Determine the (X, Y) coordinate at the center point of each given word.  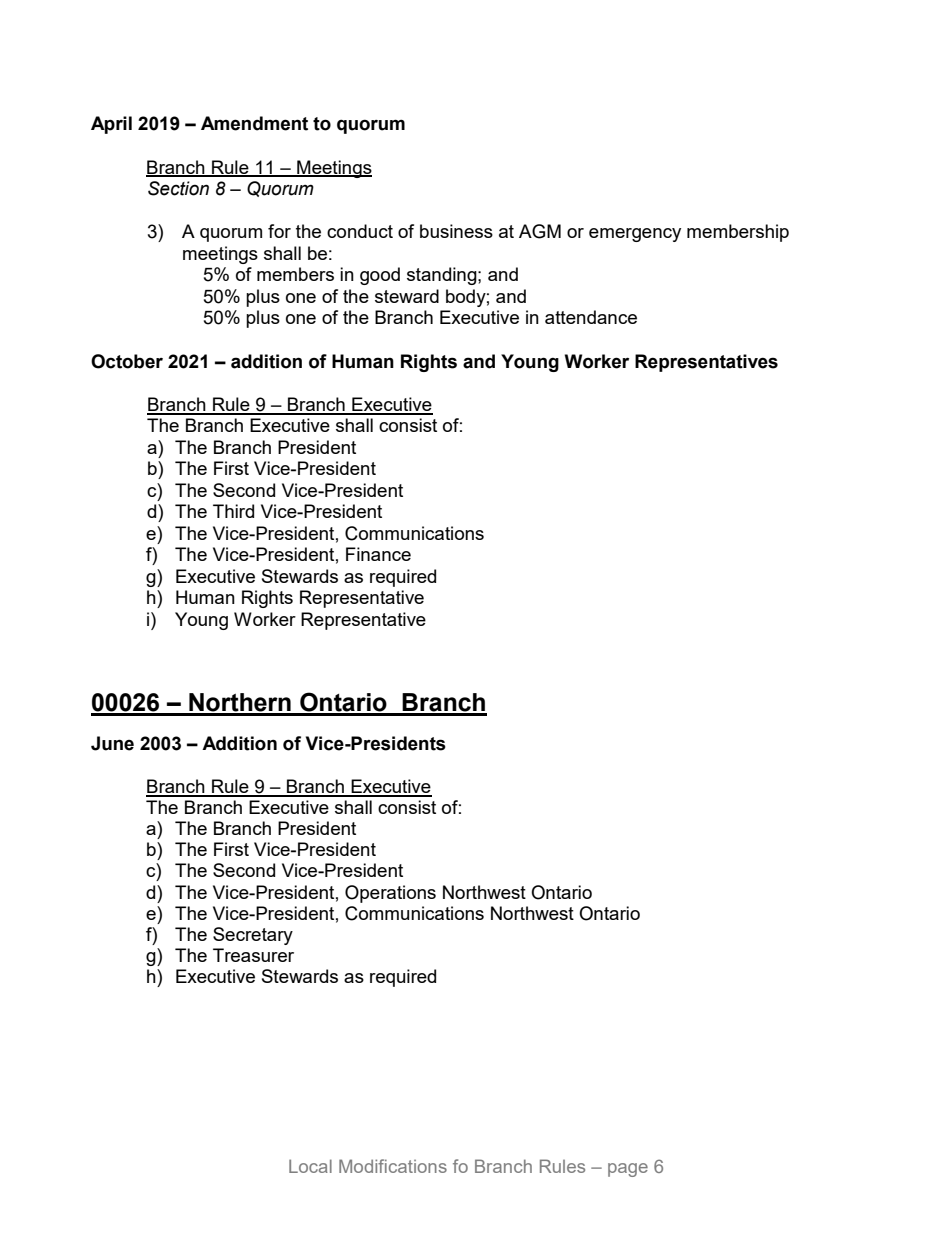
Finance (378, 554)
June (112, 743)
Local (310, 1166)
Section (178, 188)
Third (233, 511)
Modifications (393, 1166)
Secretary (253, 936)
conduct (360, 231)
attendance (591, 317)
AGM (540, 231)
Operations (390, 894)
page (628, 1170)
